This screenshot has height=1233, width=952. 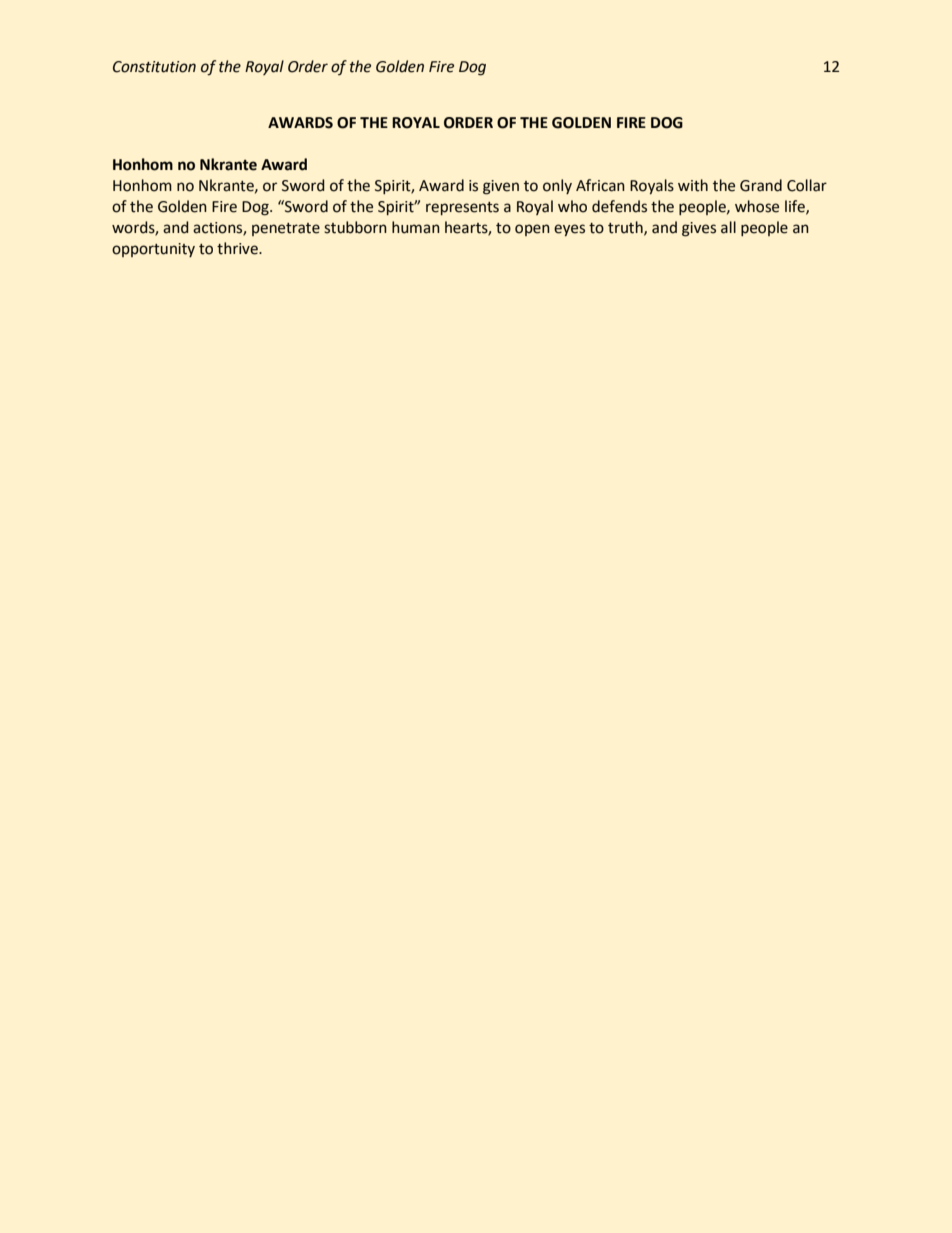 What do you see at coordinates (238, 248) in the screenshot?
I see `thrive` at bounding box center [238, 248].
